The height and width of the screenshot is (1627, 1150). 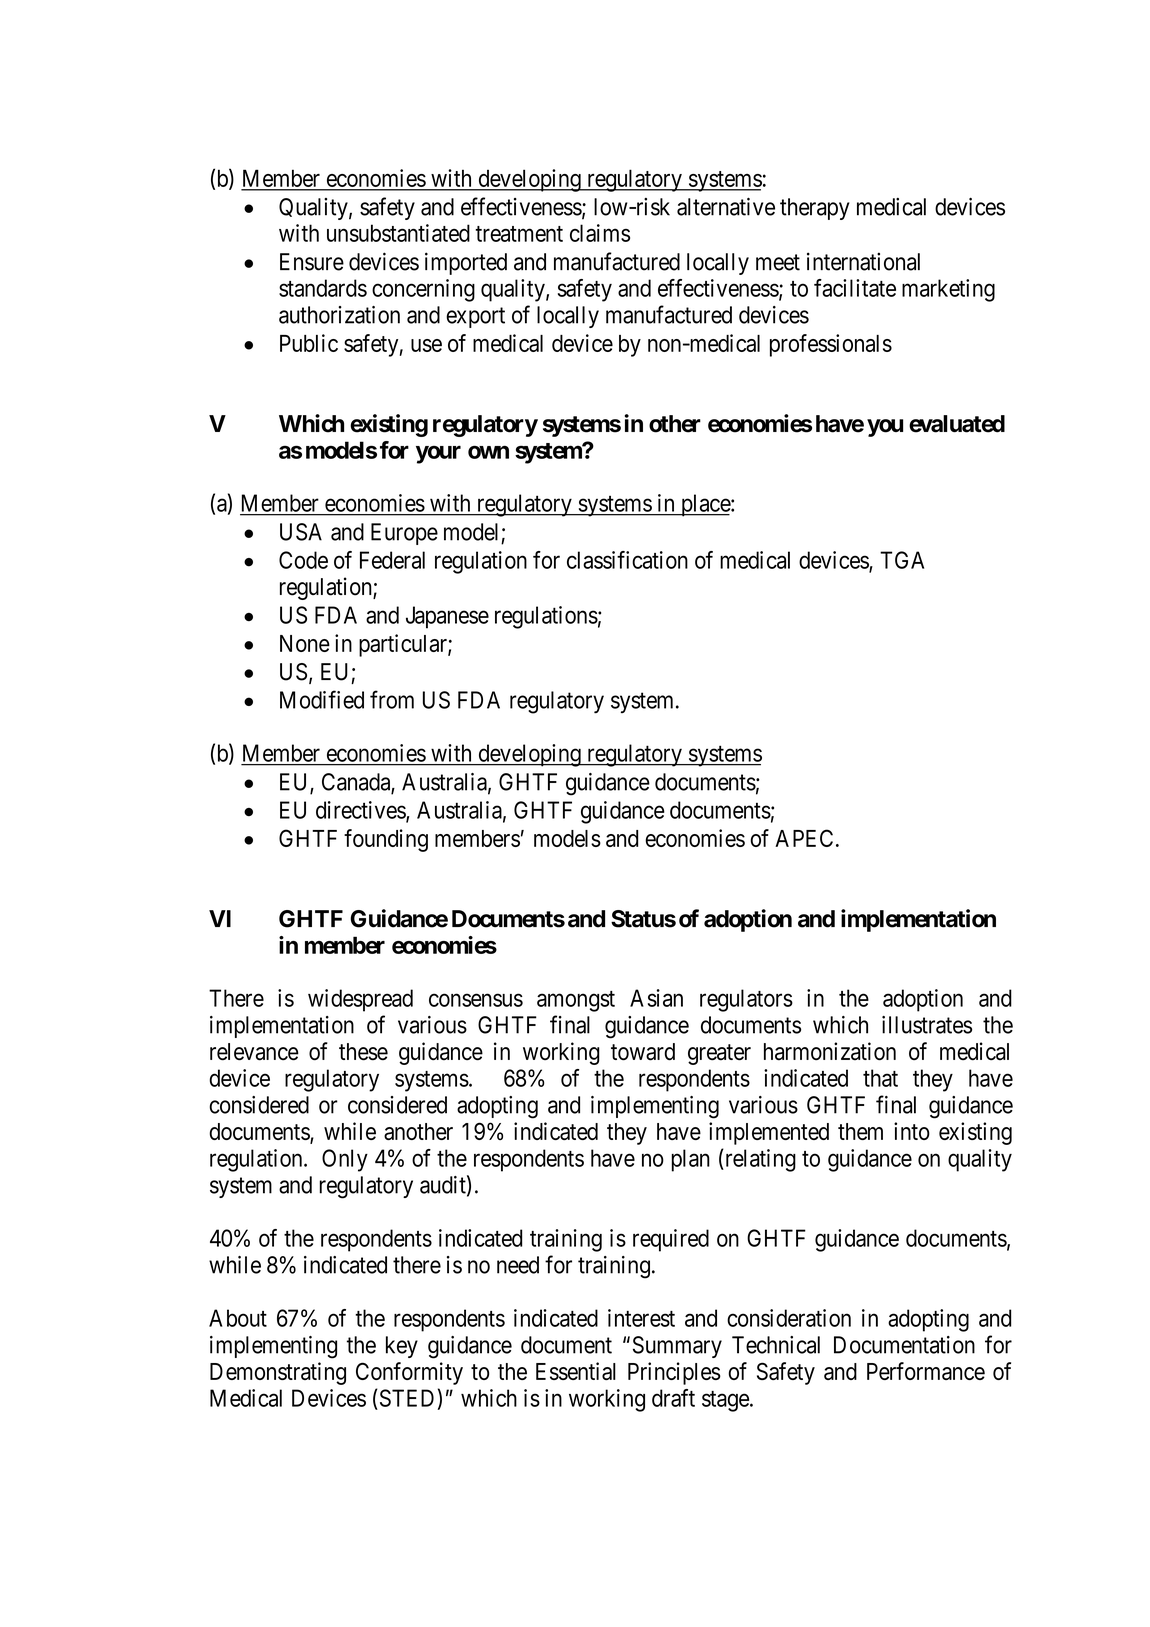 I want to click on Essential, so click(x=576, y=1371).
